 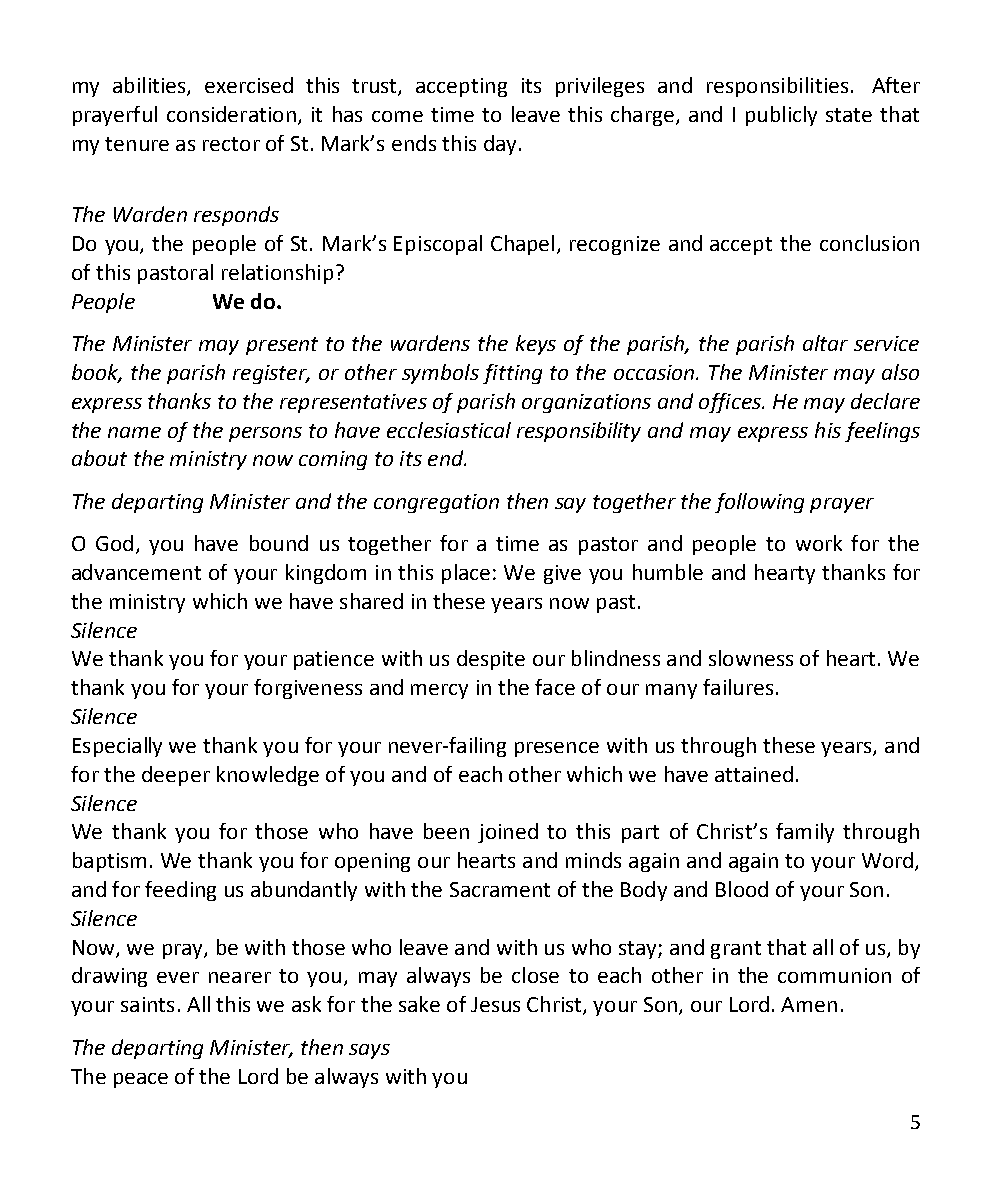 I want to click on despite, so click(x=491, y=660).
